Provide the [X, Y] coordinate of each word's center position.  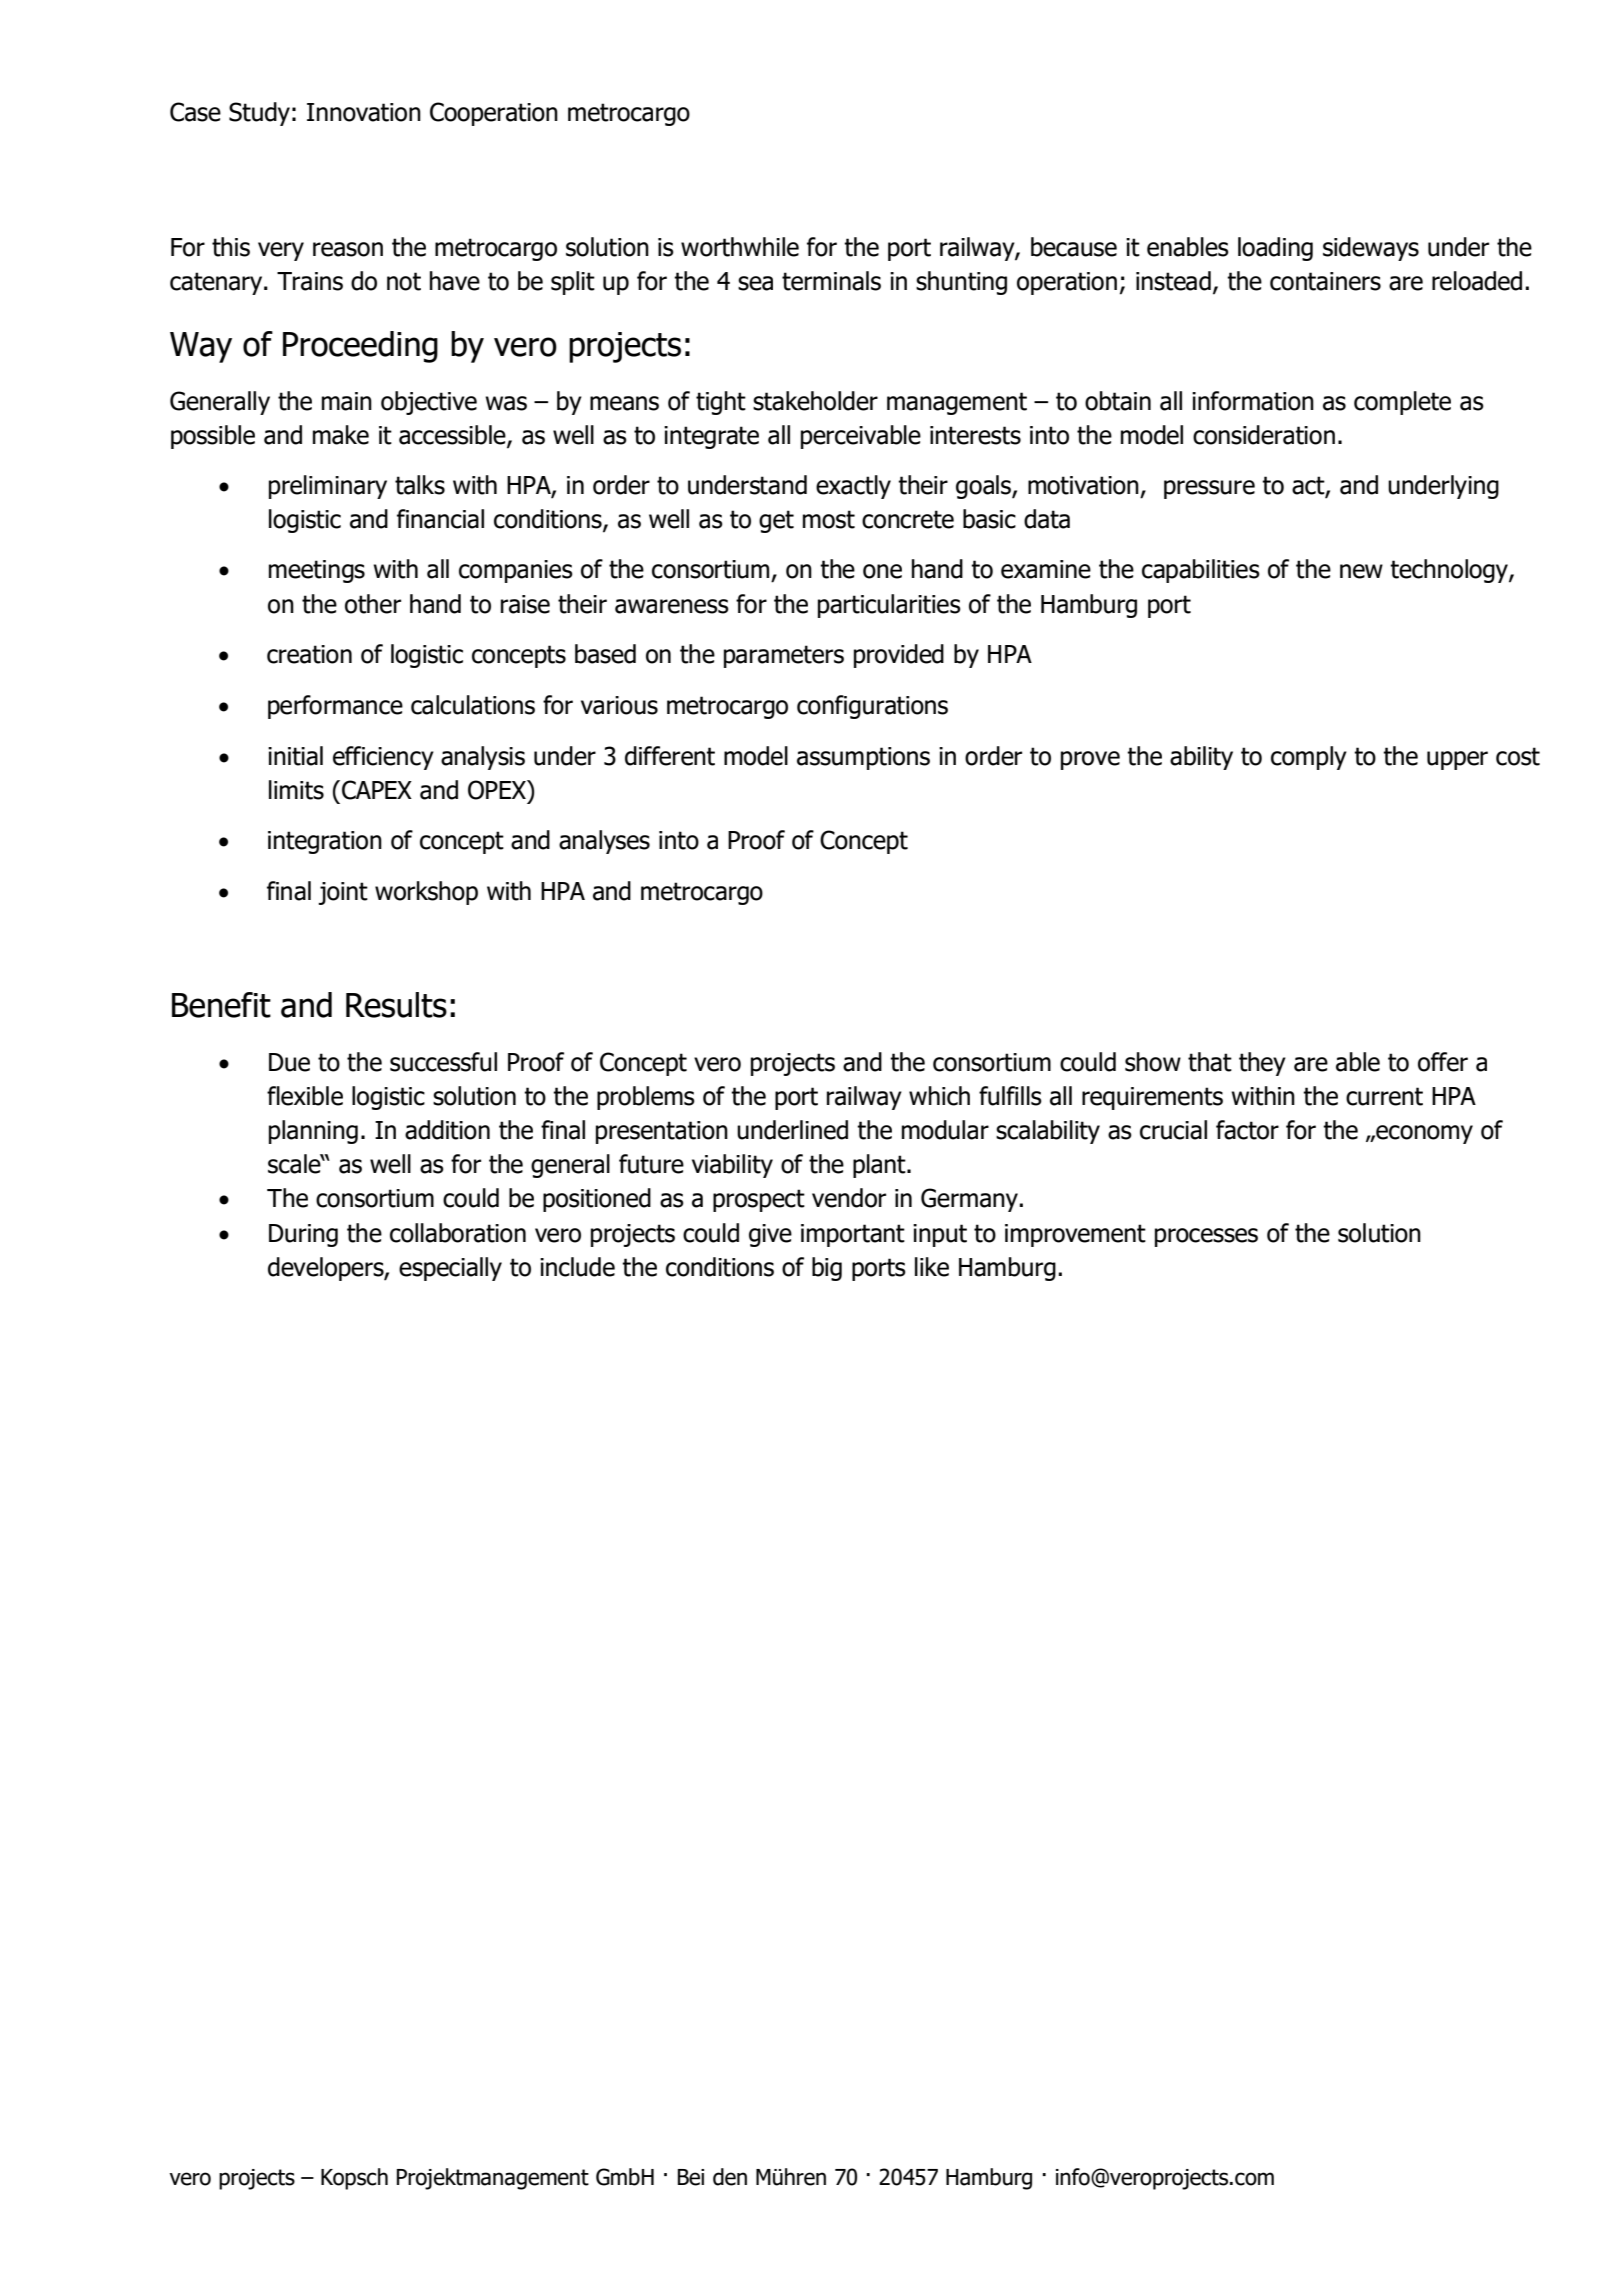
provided [899, 656]
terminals [831, 281]
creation [309, 654]
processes [1206, 1237]
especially [450, 1269]
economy [1423, 1134]
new [1361, 571]
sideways [1371, 249]
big [827, 1269]
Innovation [364, 112]
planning [313, 1132]
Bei [691, 2177]
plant [880, 1166]
